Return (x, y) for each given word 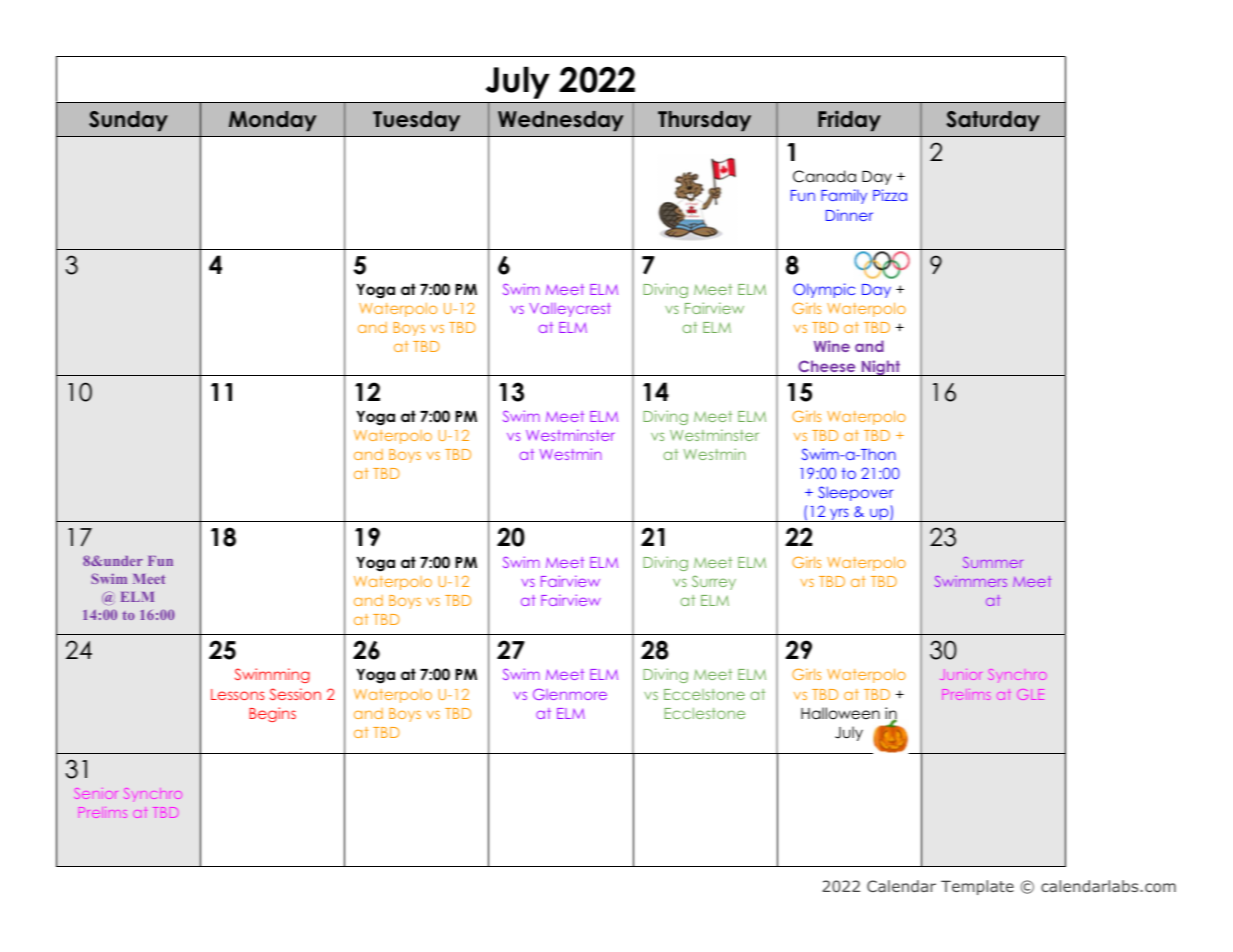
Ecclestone (704, 713)
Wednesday (560, 121)
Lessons (238, 694)
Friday (849, 121)
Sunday (128, 121)
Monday (272, 121)
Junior (960, 674)
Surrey (714, 582)
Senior (95, 793)
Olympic (824, 290)
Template (977, 887)
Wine (832, 346)
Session (295, 694)
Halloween (840, 713)
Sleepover (855, 493)
